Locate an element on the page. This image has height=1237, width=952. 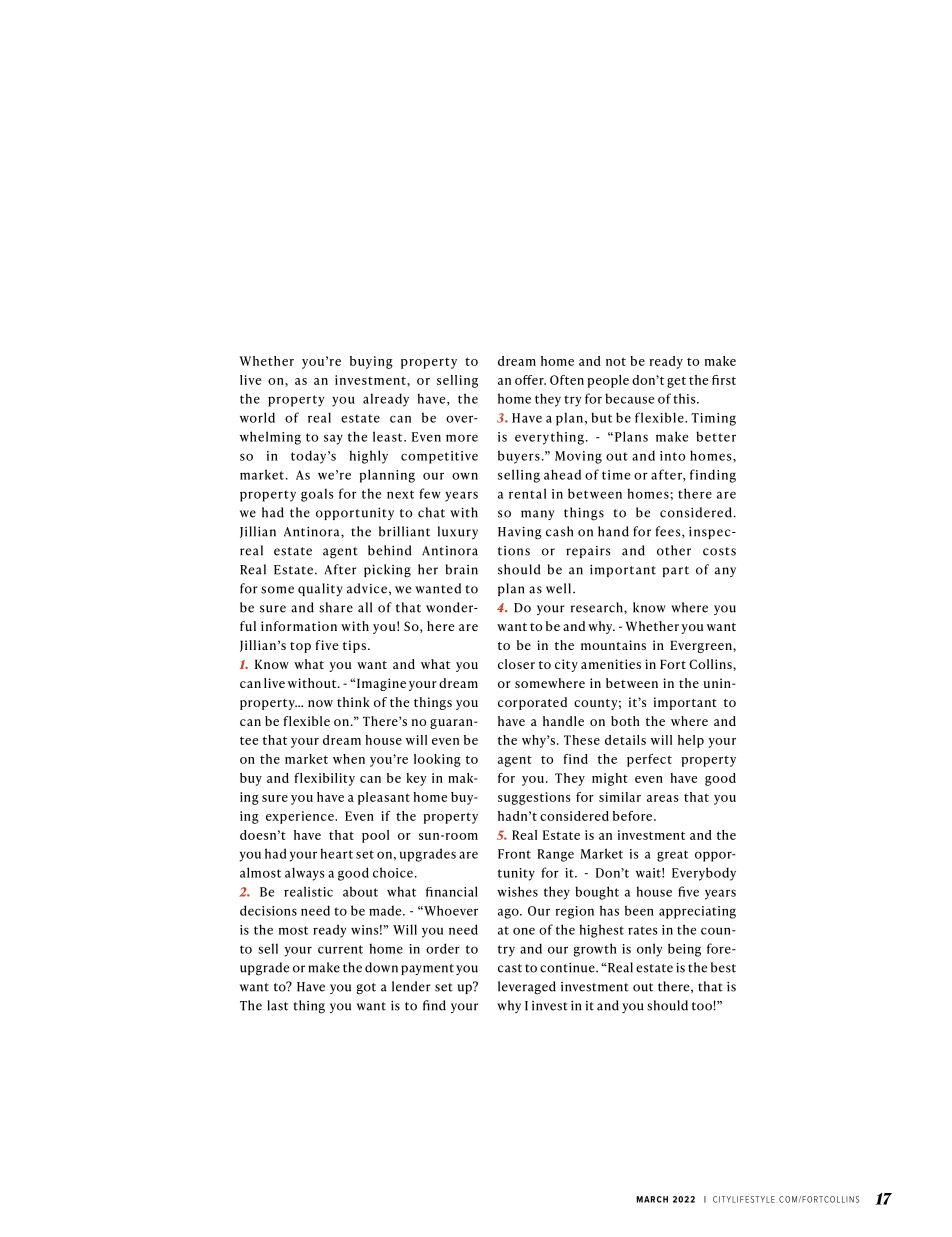
flexibility is located at coordinates (324, 779).
